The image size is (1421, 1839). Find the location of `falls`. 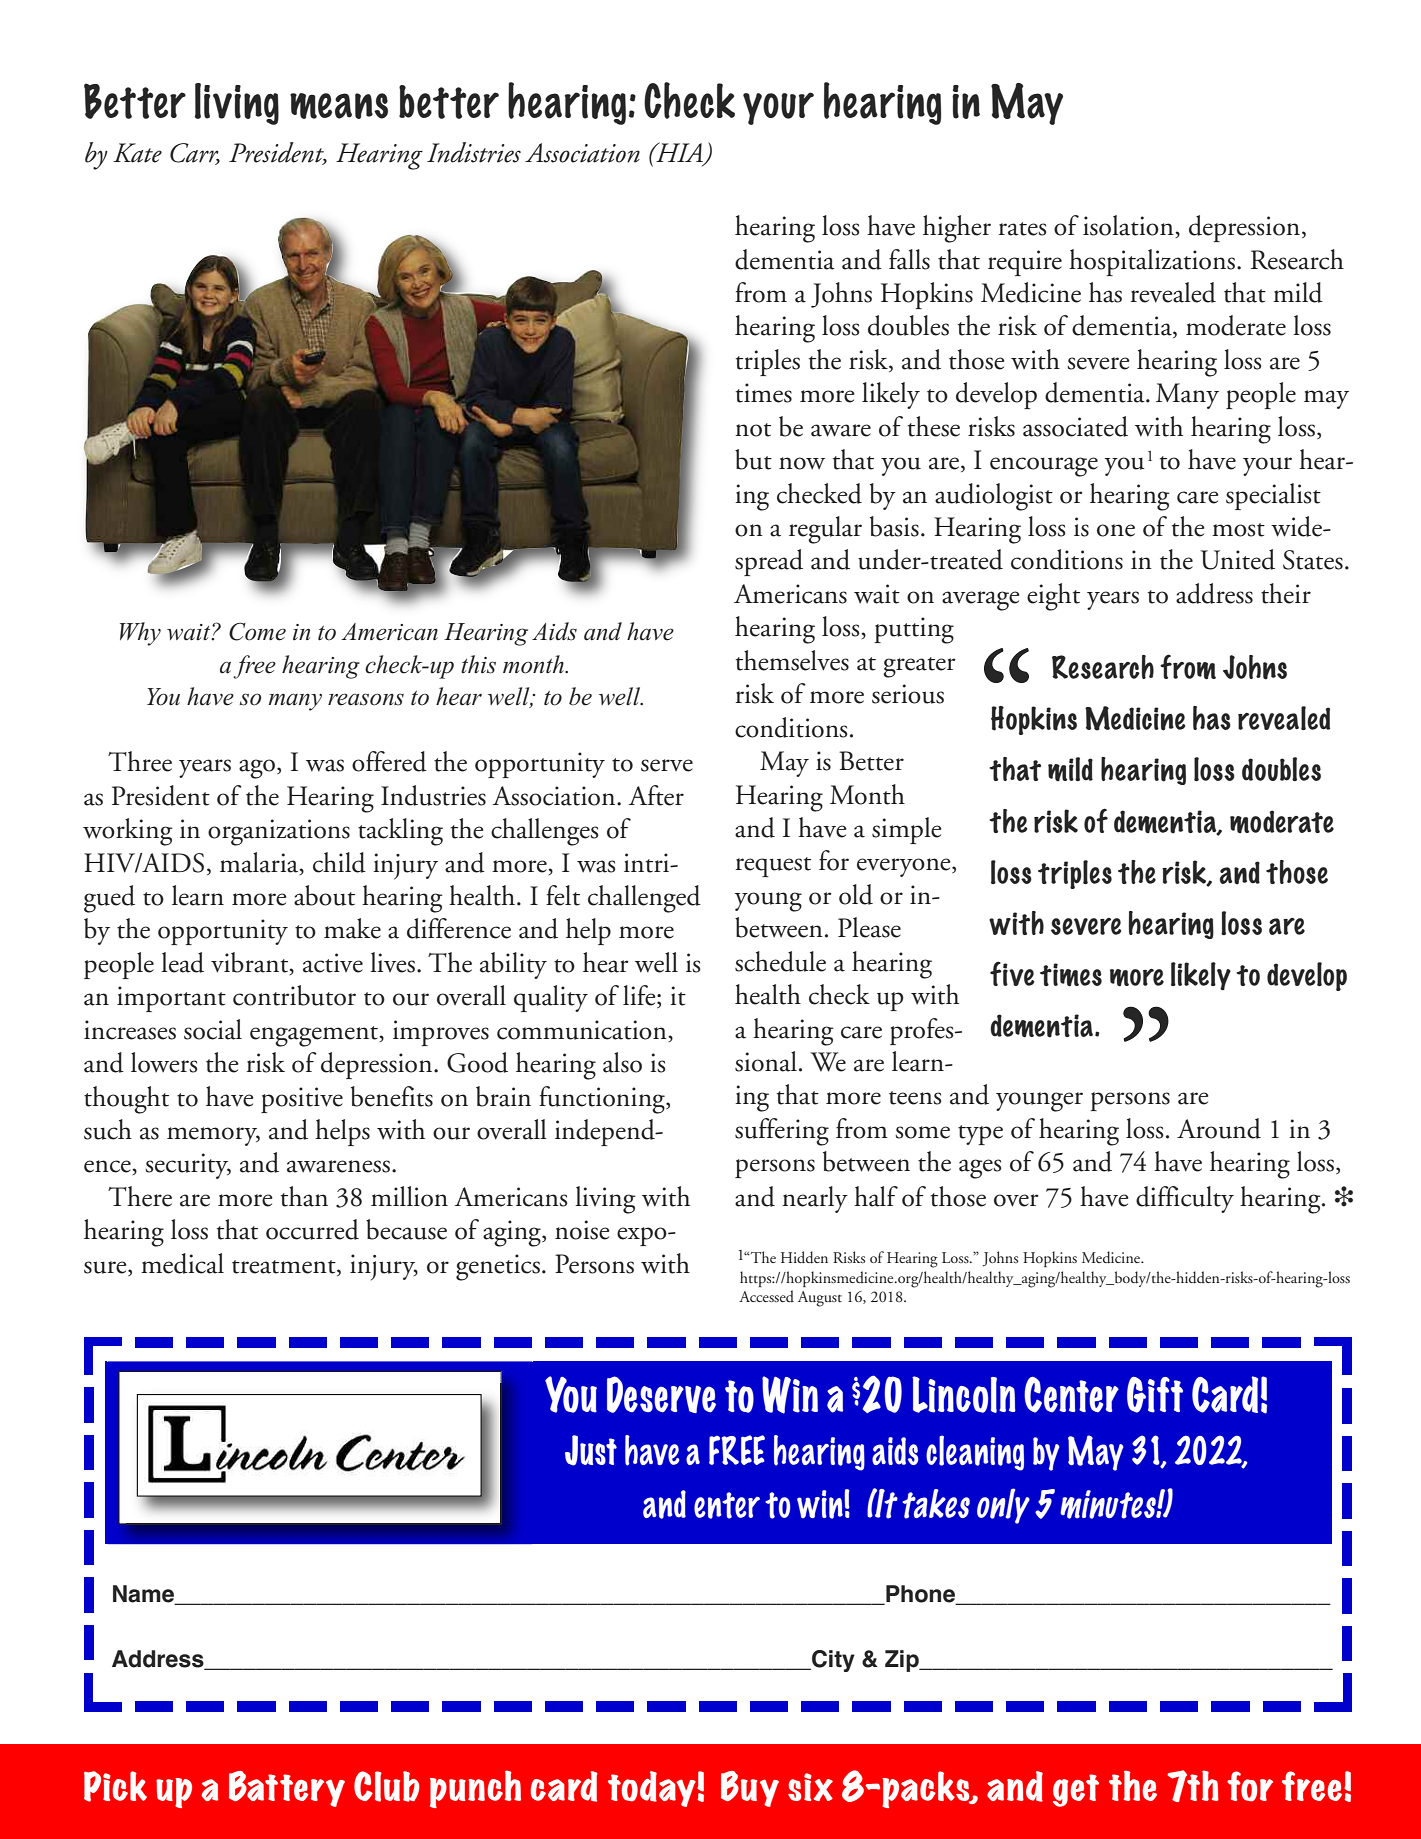

falls is located at coordinates (909, 259).
